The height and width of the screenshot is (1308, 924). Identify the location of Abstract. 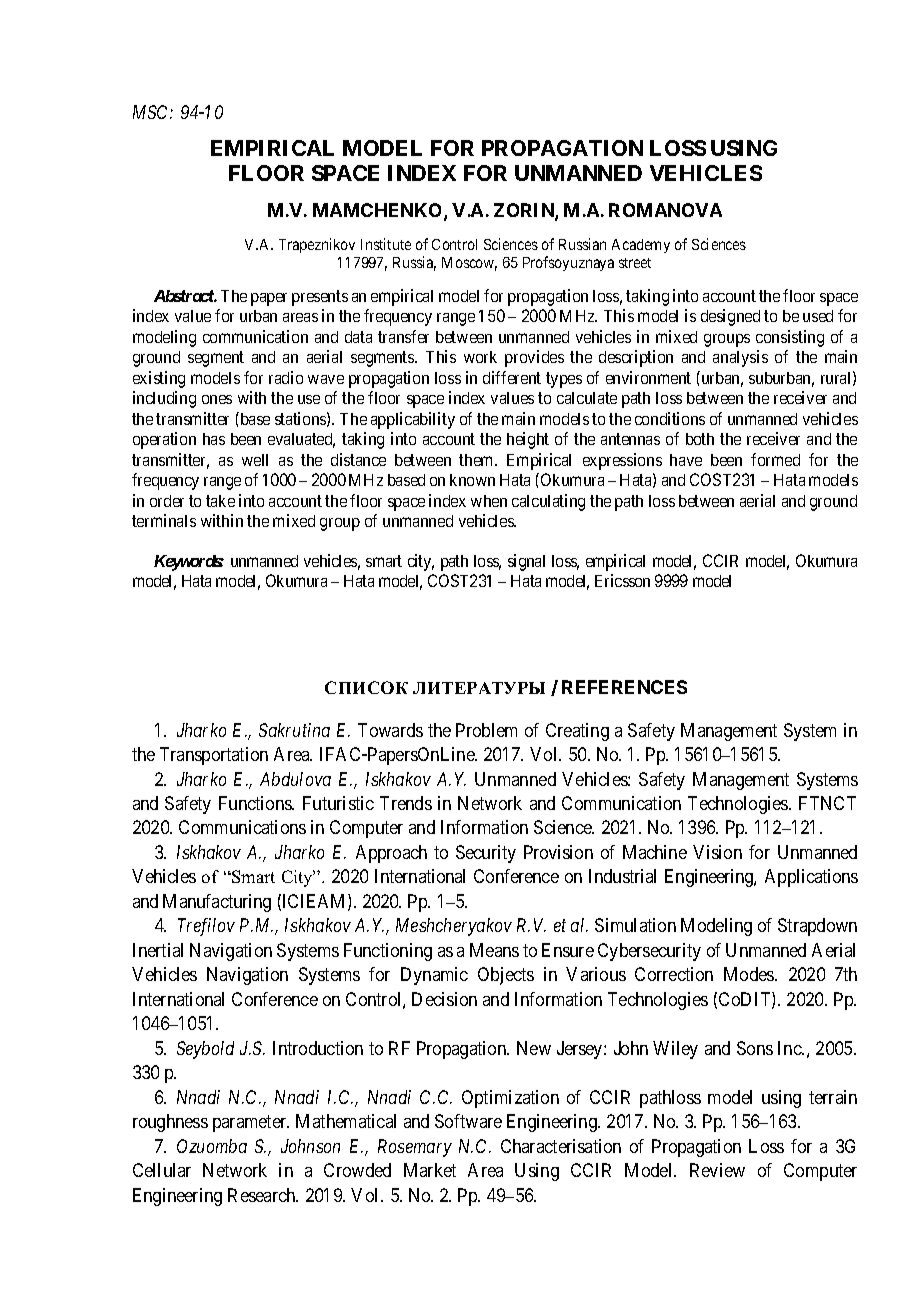
(184, 296).
